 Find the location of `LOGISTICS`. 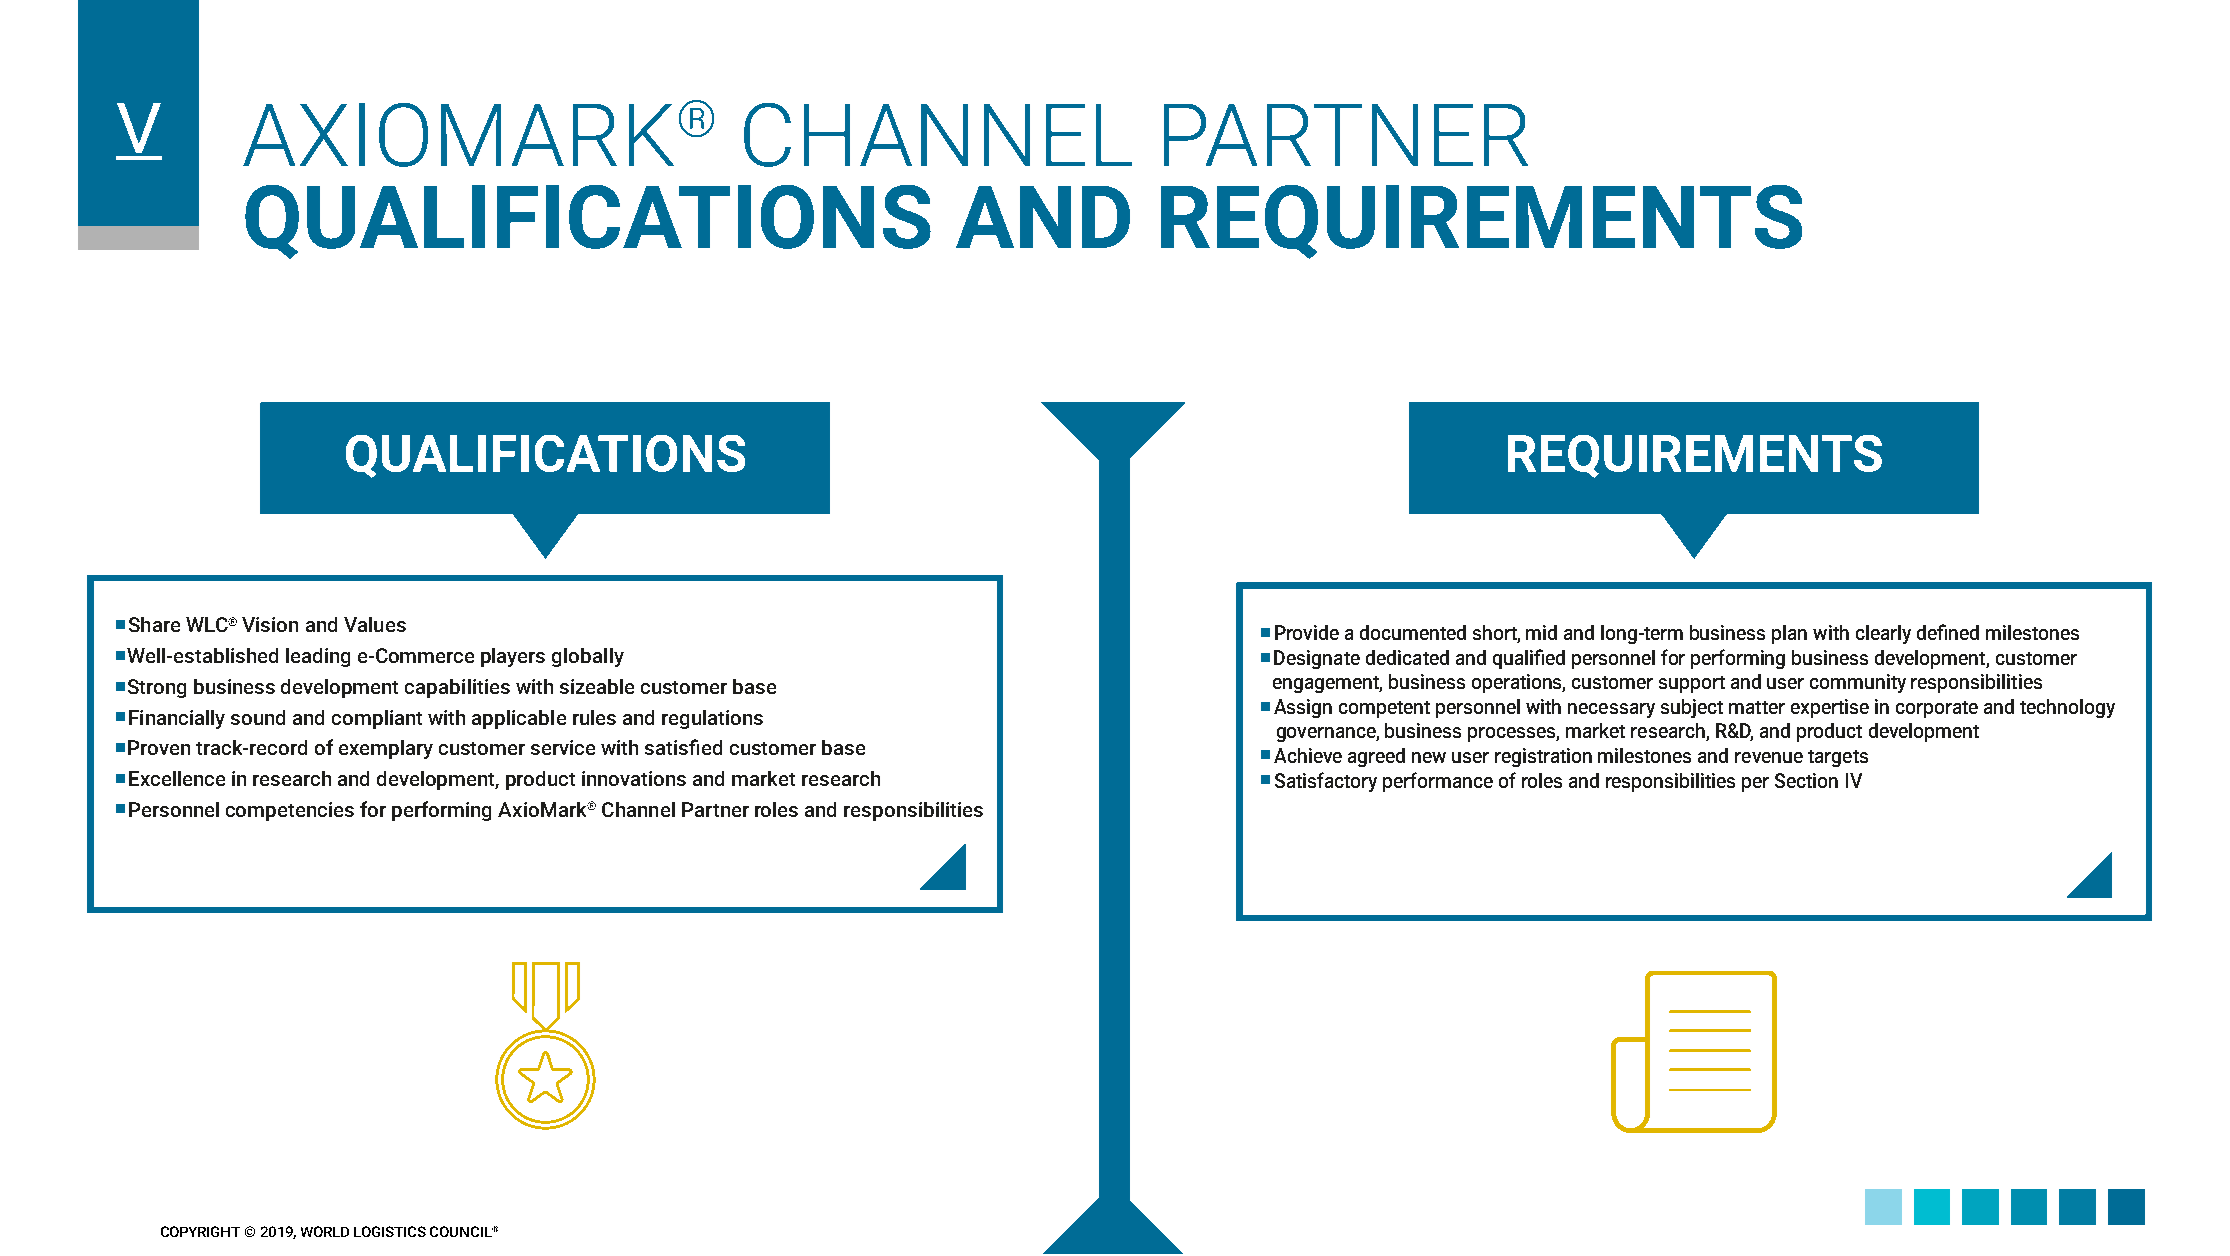

LOGISTICS is located at coordinates (390, 1231).
